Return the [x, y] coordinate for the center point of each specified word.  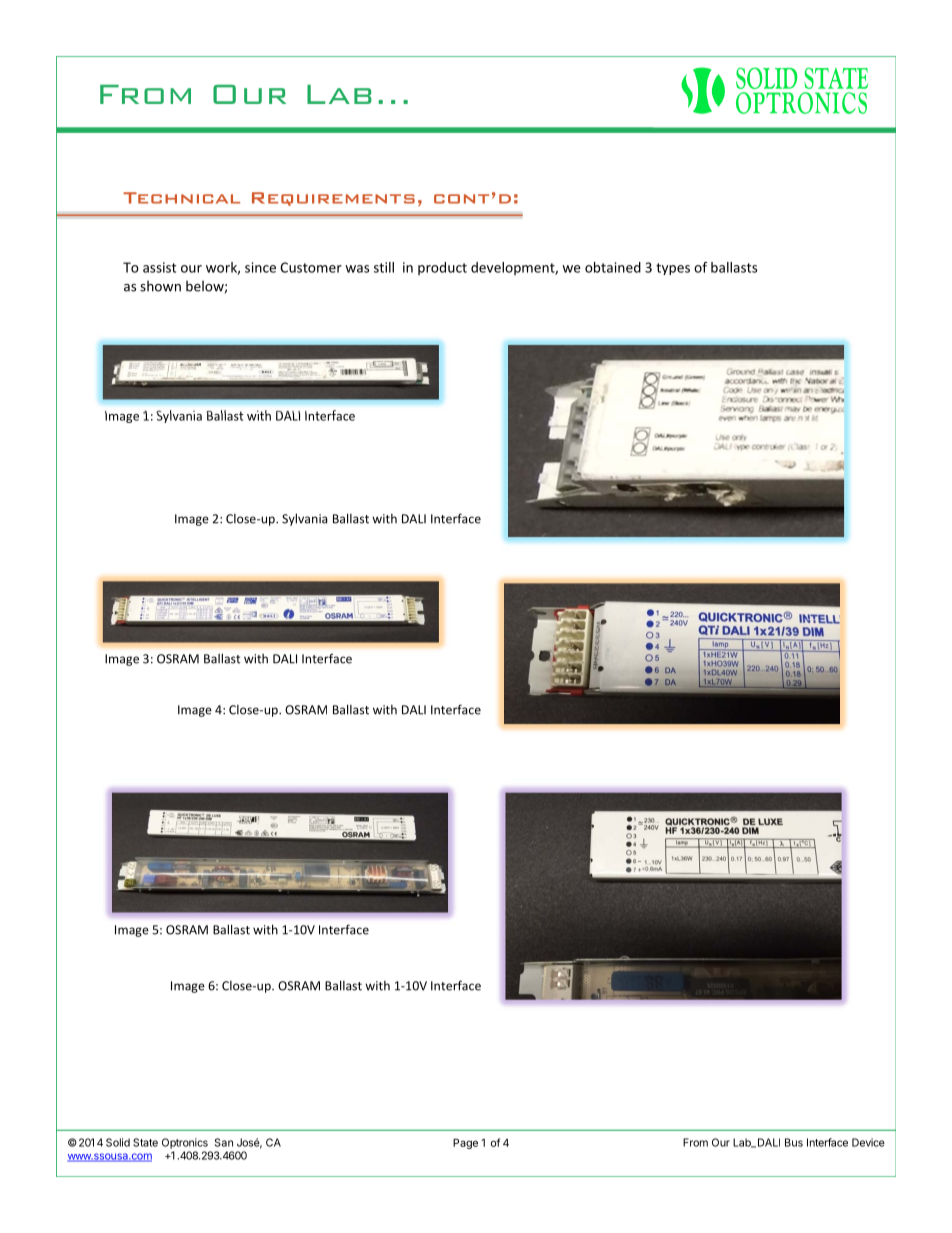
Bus [794, 1142]
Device [868, 1142]
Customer [311, 267]
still [384, 267]
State [145, 1142]
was [357, 269]
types [673, 269]
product [442, 268]
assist [159, 267]
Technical [181, 198]
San [224, 1142]
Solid [118, 1142]
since [260, 267]
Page [465, 1143]
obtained [613, 267]
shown [160, 286]
